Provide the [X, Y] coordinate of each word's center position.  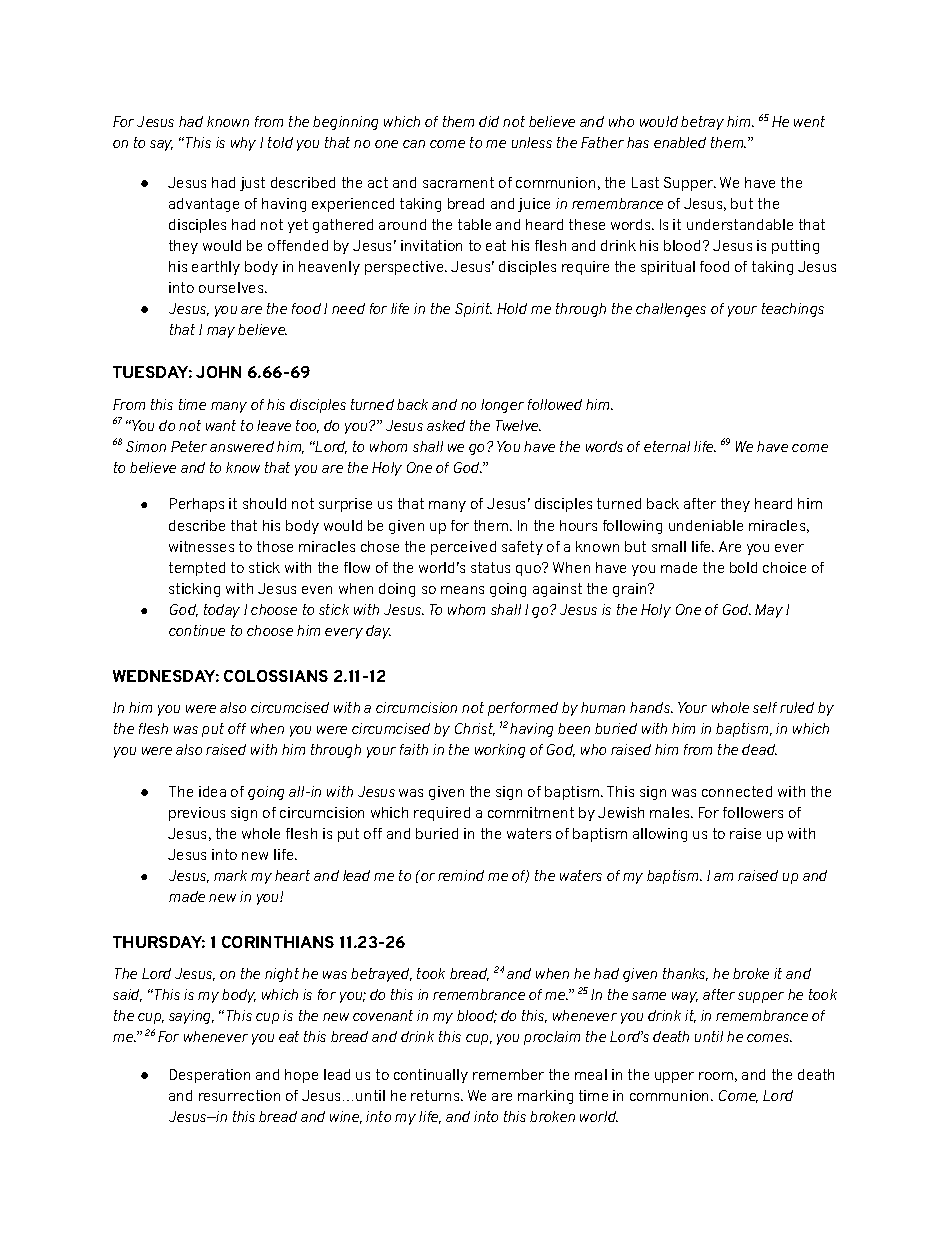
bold [743, 567]
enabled [680, 142]
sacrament [458, 182]
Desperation [210, 1076]
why [243, 144]
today [222, 611]
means [462, 590]
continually [431, 1076]
